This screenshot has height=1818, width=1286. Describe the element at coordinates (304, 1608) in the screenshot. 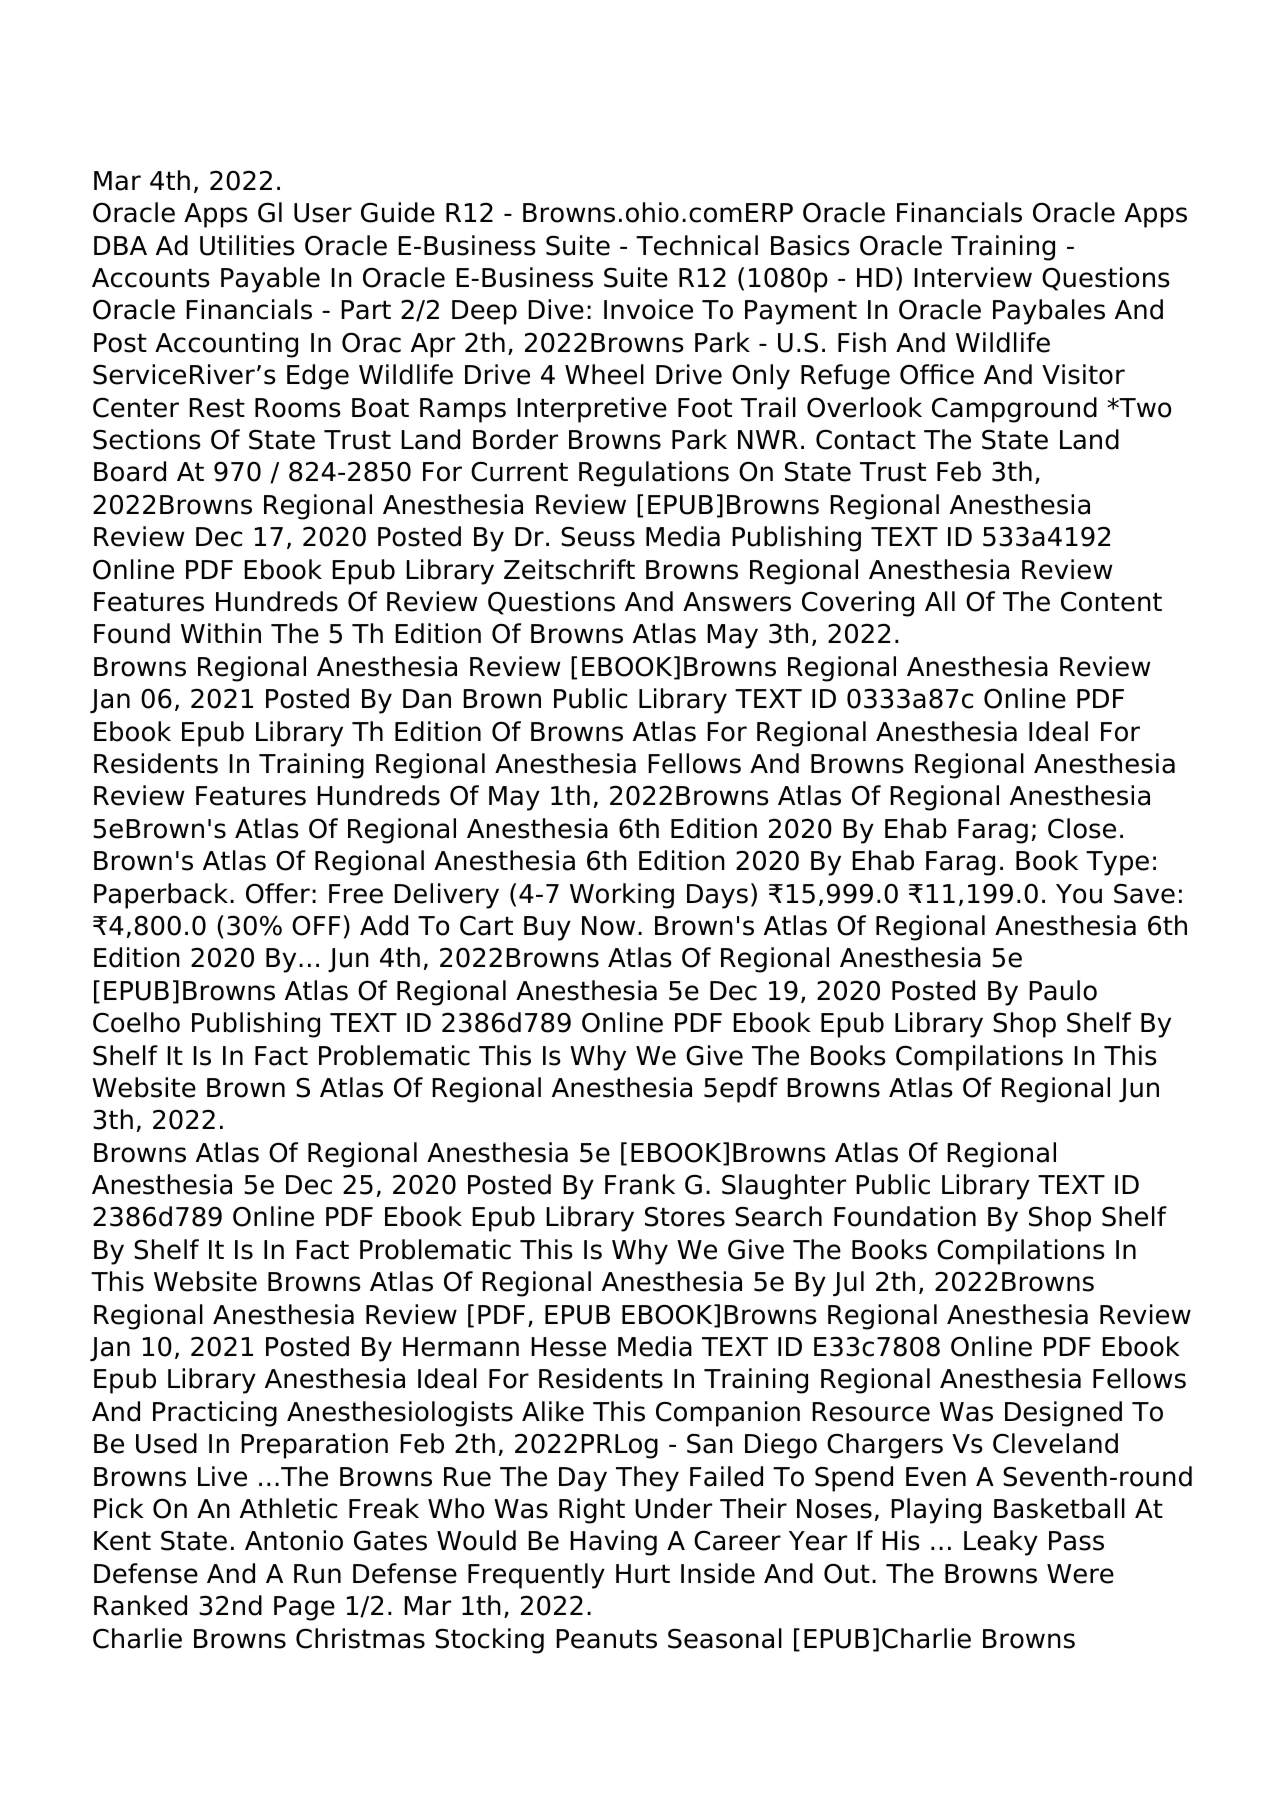

I see `Page` at that location.
